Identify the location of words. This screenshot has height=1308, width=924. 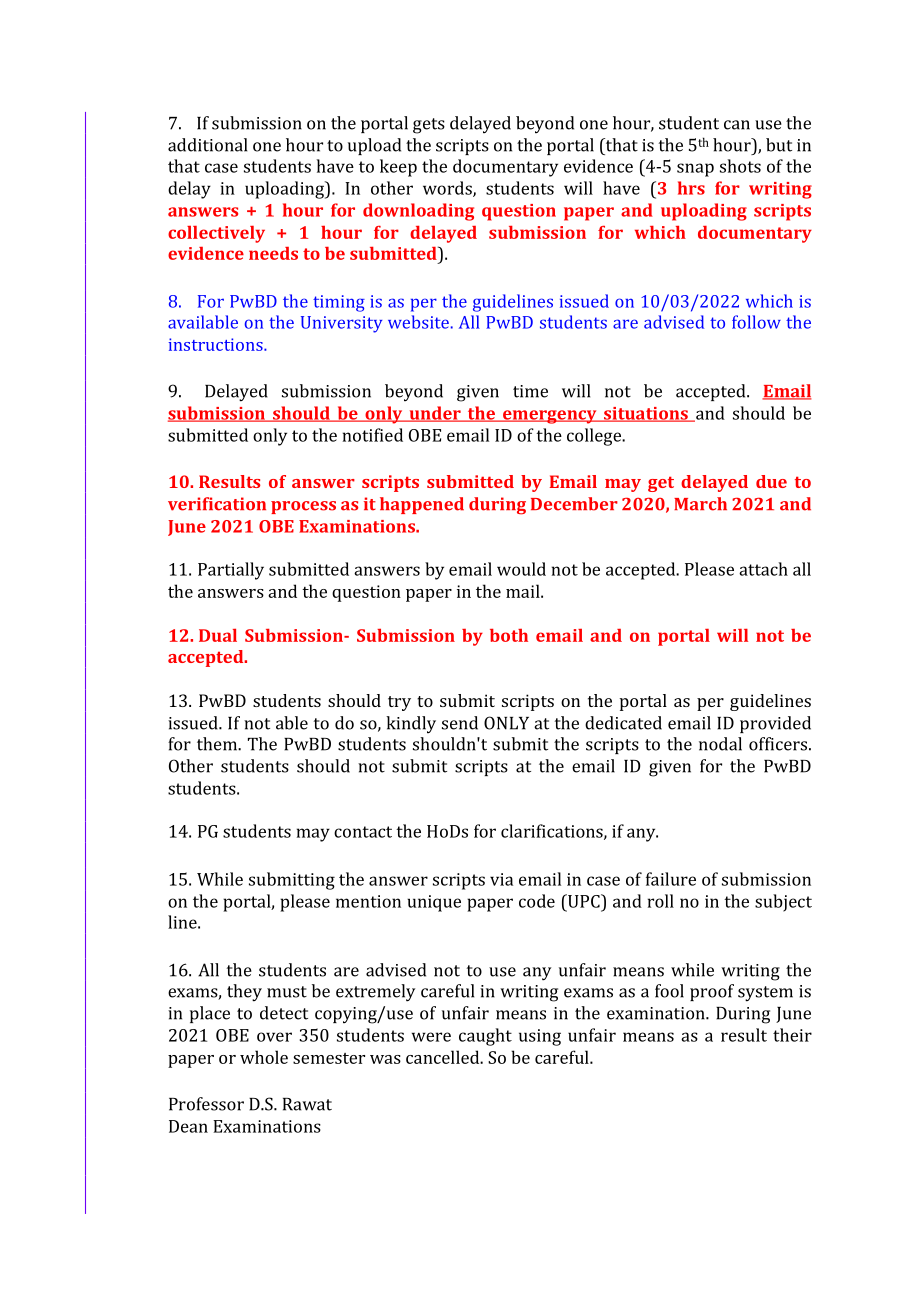
(448, 189).
